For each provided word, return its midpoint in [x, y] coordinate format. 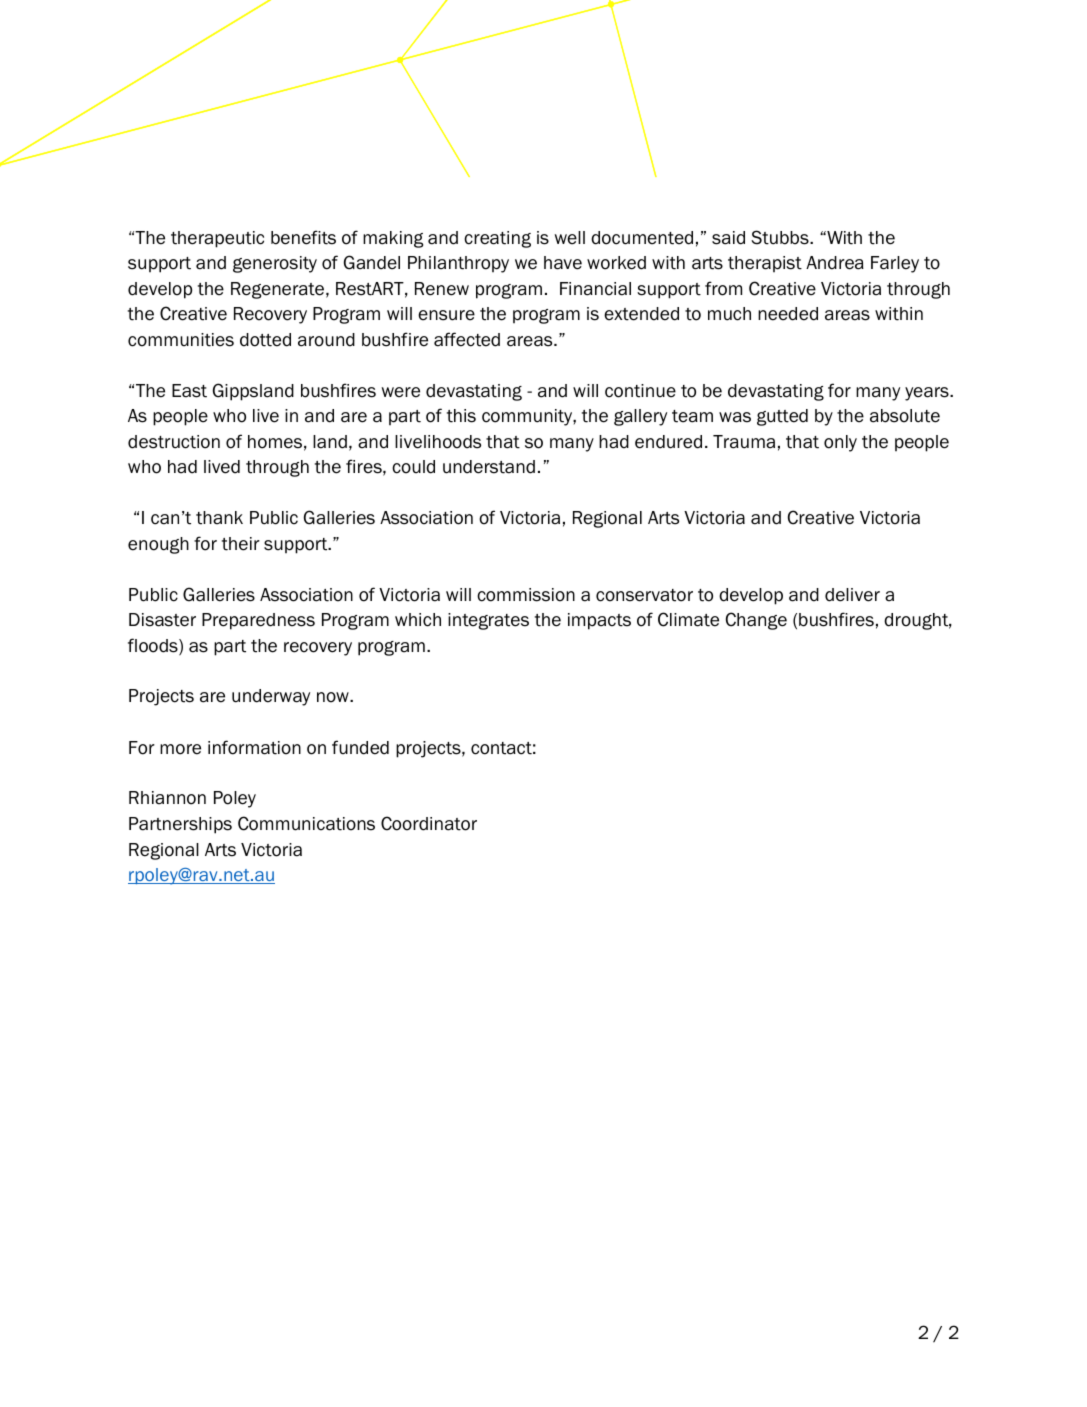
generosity [275, 264]
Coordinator [429, 823]
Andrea [835, 263]
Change [756, 621]
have [563, 263]
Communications [306, 823]
